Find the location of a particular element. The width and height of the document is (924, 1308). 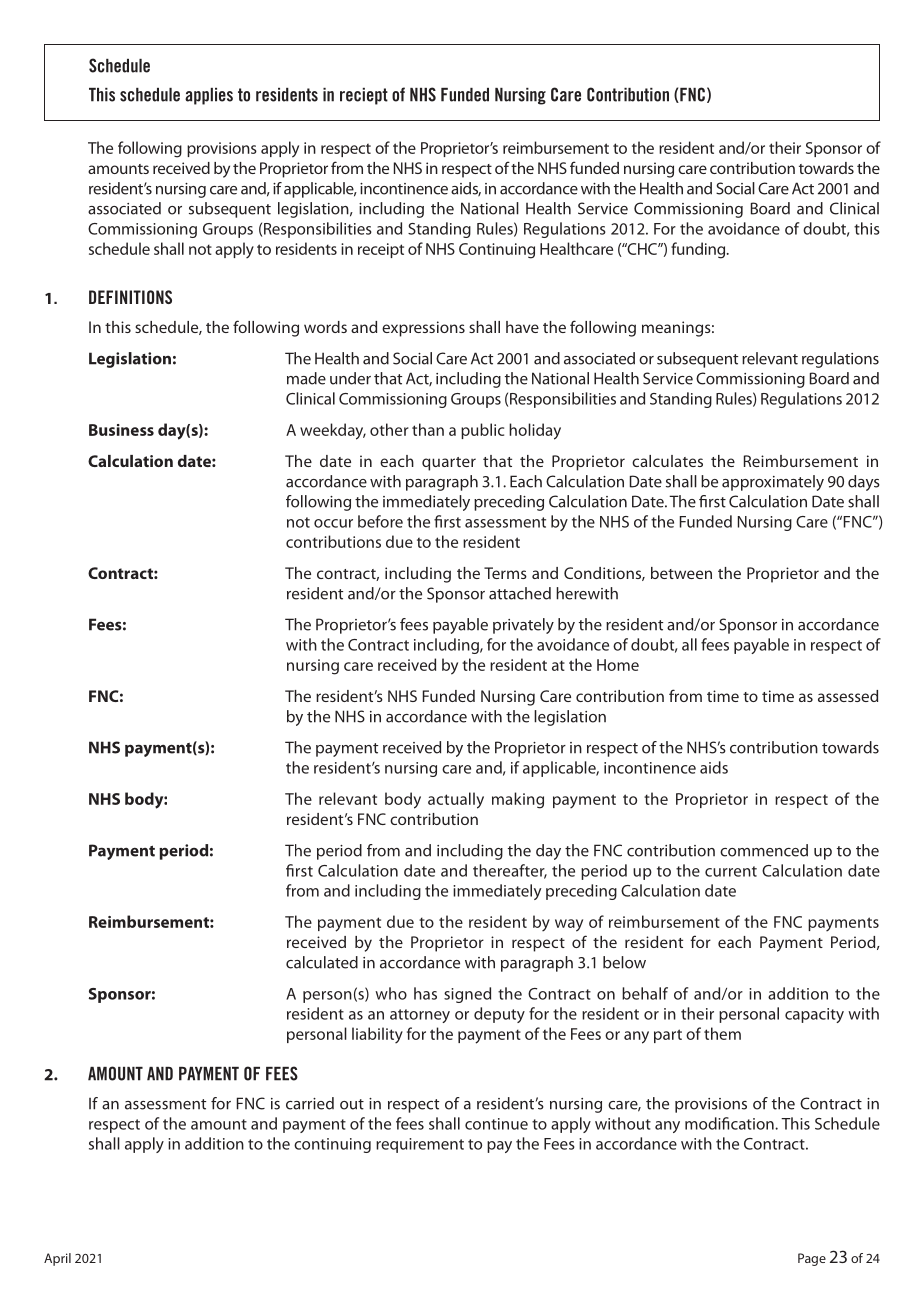

calculated is located at coordinates (322, 962).
